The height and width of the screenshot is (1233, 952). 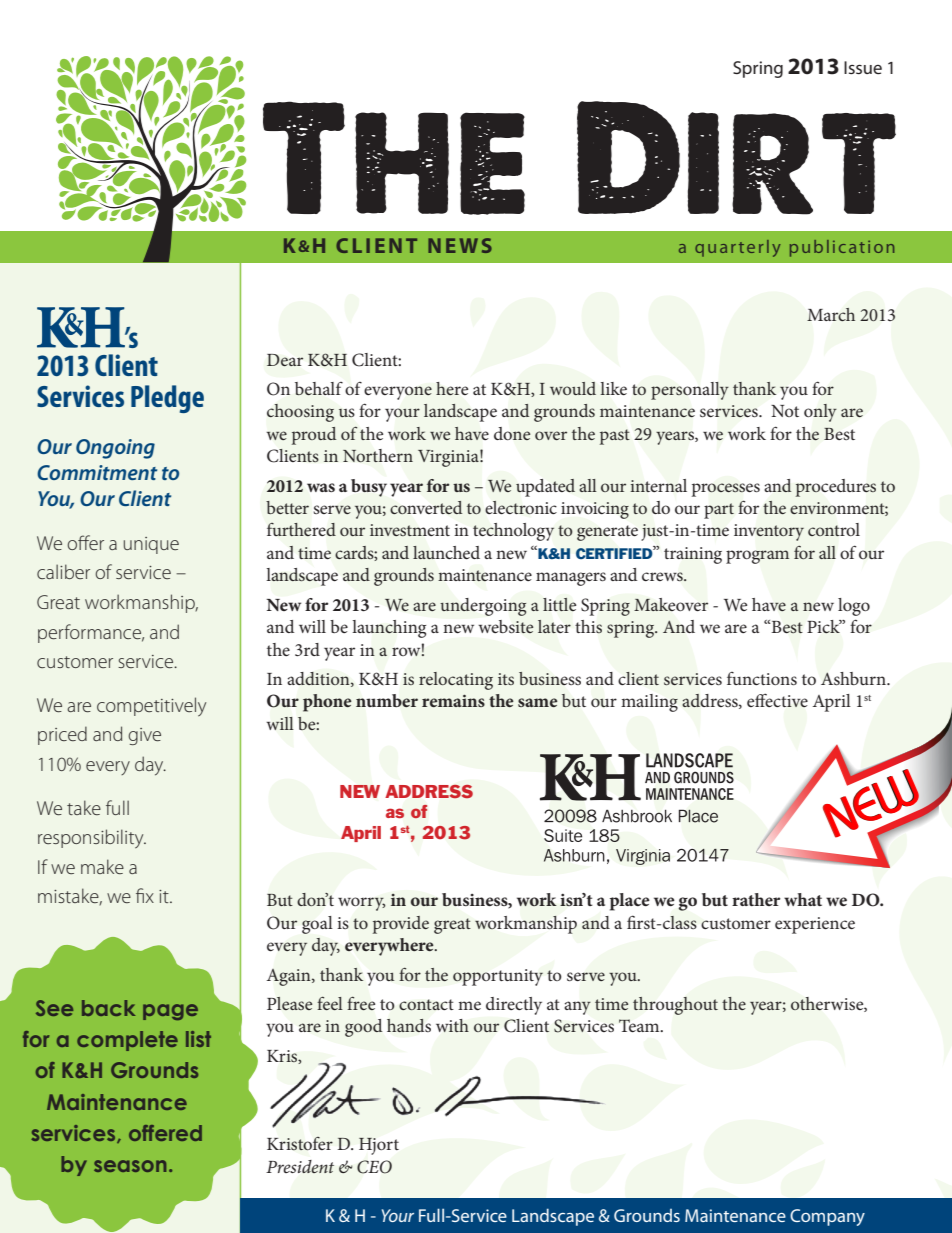 What do you see at coordinates (831, 315) in the screenshot?
I see `March` at bounding box center [831, 315].
